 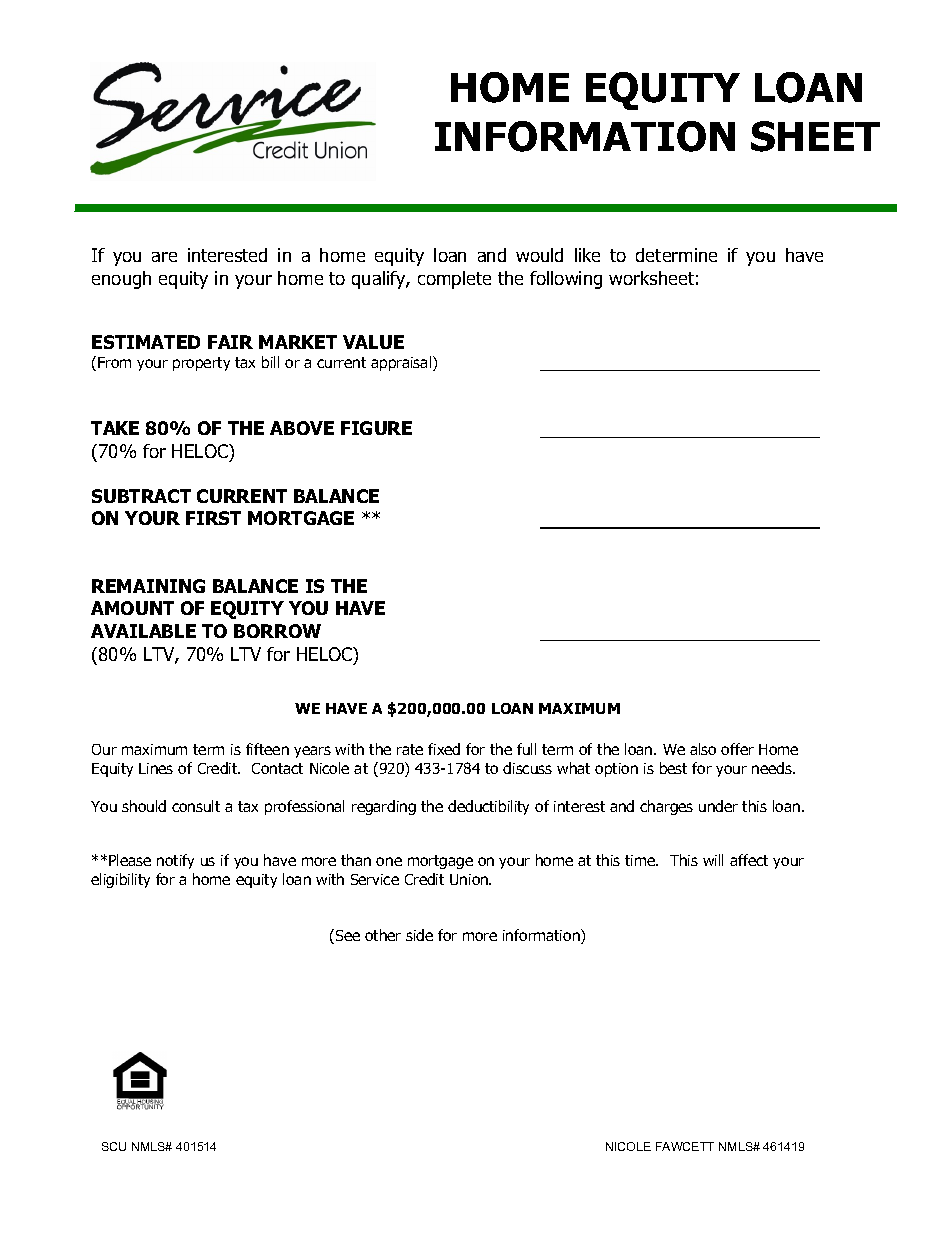 I want to click on will, so click(x=713, y=860).
